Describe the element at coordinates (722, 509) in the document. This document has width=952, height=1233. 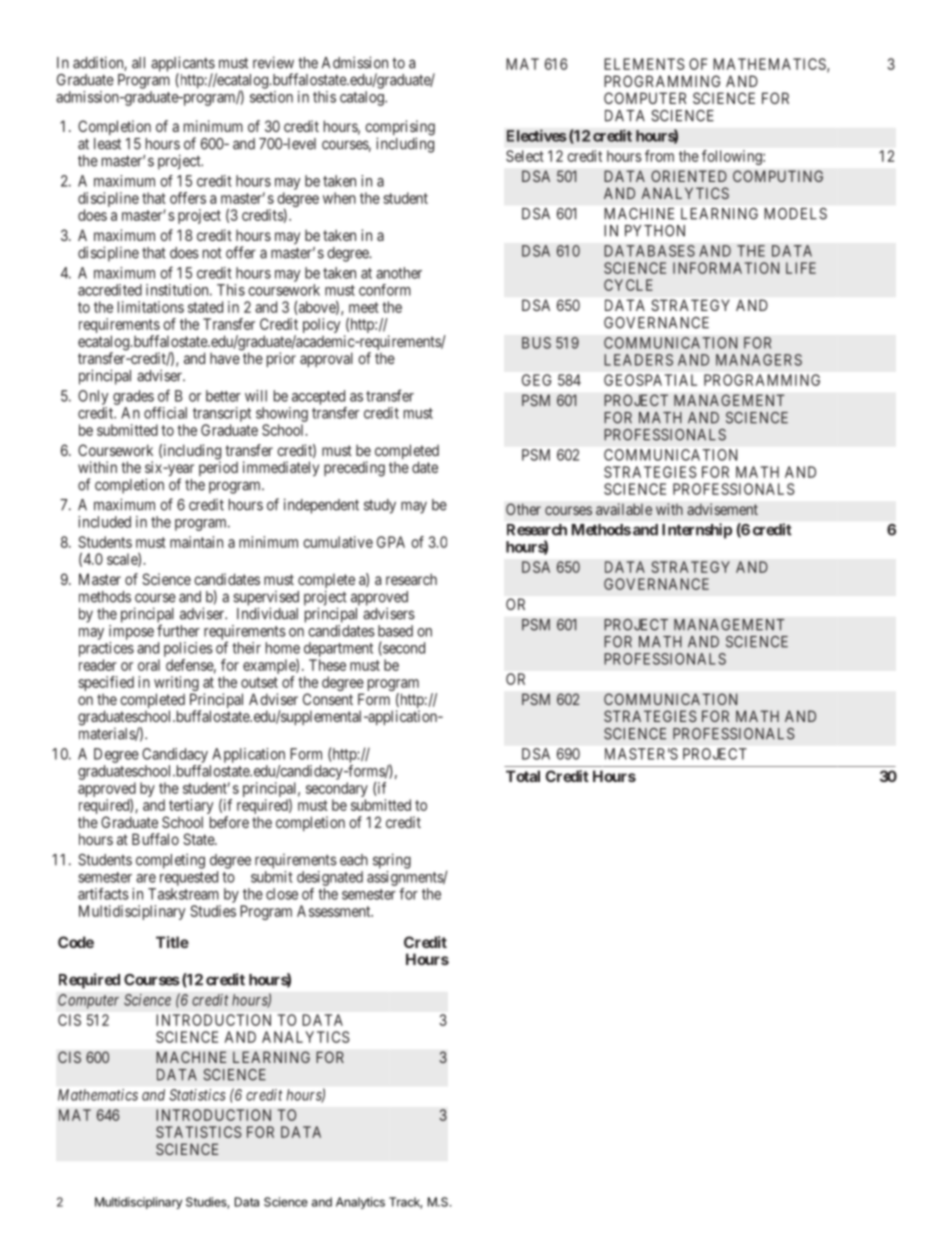
I see `advisement` at that location.
